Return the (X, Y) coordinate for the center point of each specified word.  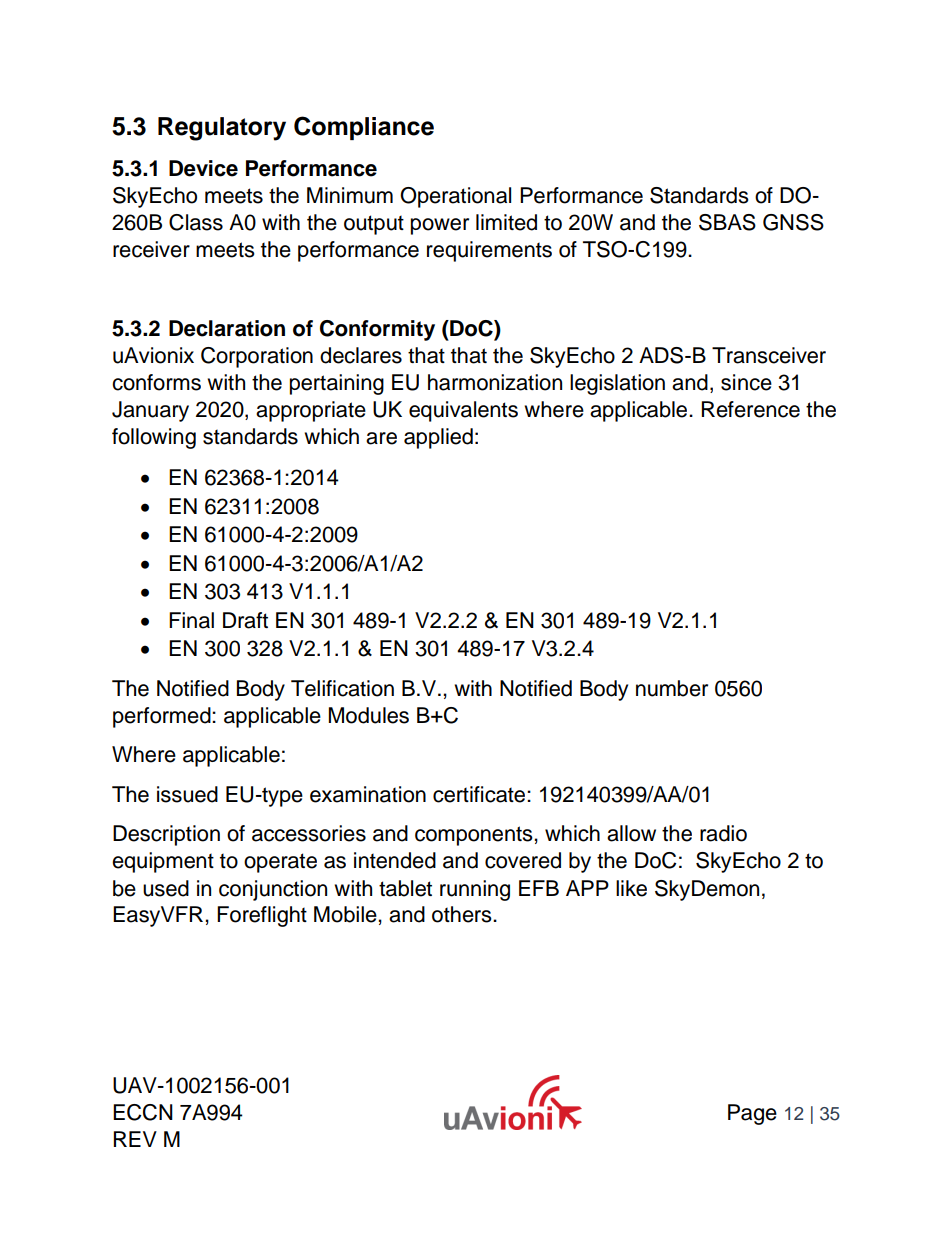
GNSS (793, 222)
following (154, 438)
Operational (455, 197)
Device (203, 168)
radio (723, 833)
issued (187, 794)
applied (438, 438)
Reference (750, 409)
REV (135, 1139)
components (475, 836)
